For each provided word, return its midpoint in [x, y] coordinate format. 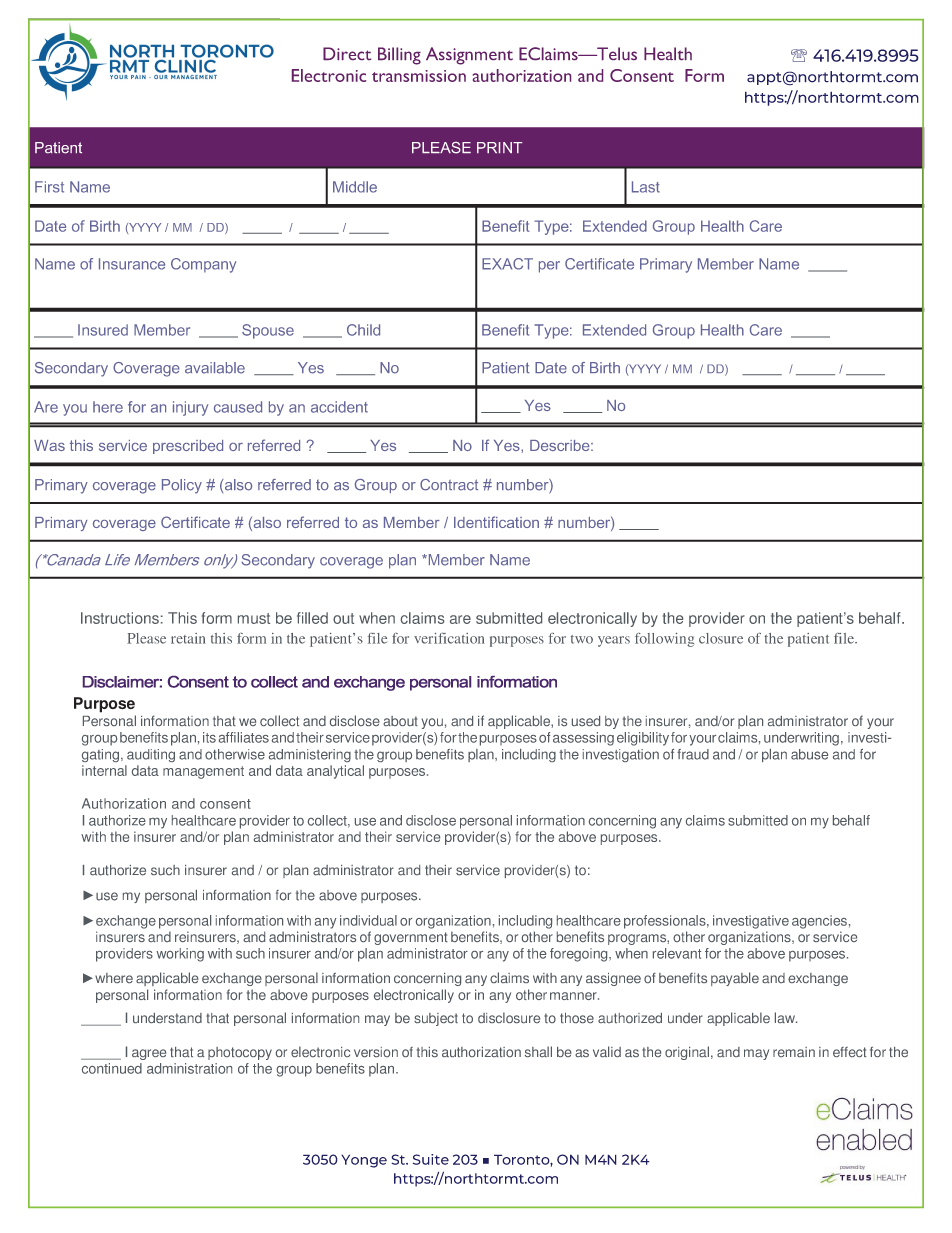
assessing [583, 739]
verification [449, 638]
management [203, 772]
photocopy [240, 1053]
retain [188, 638]
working [180, 955]
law [786, 1017]
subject [436, 1019]
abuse [809, 754]
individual [368, 920]
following [664, 640]
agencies [819, 922]
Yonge [364, 1161]
